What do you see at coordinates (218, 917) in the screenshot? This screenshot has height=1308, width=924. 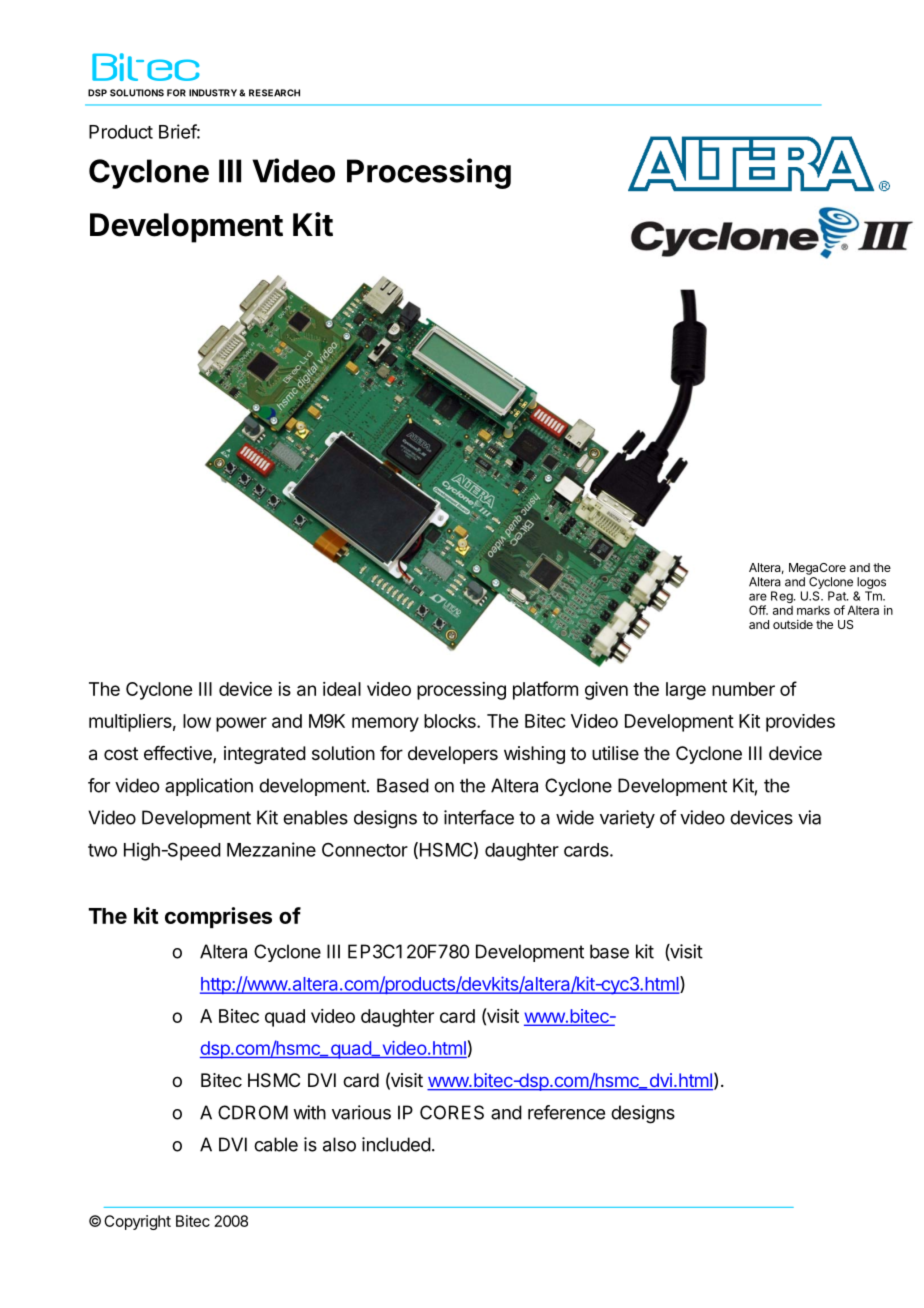 I see `comprises` at bounding box center [218, 917].
